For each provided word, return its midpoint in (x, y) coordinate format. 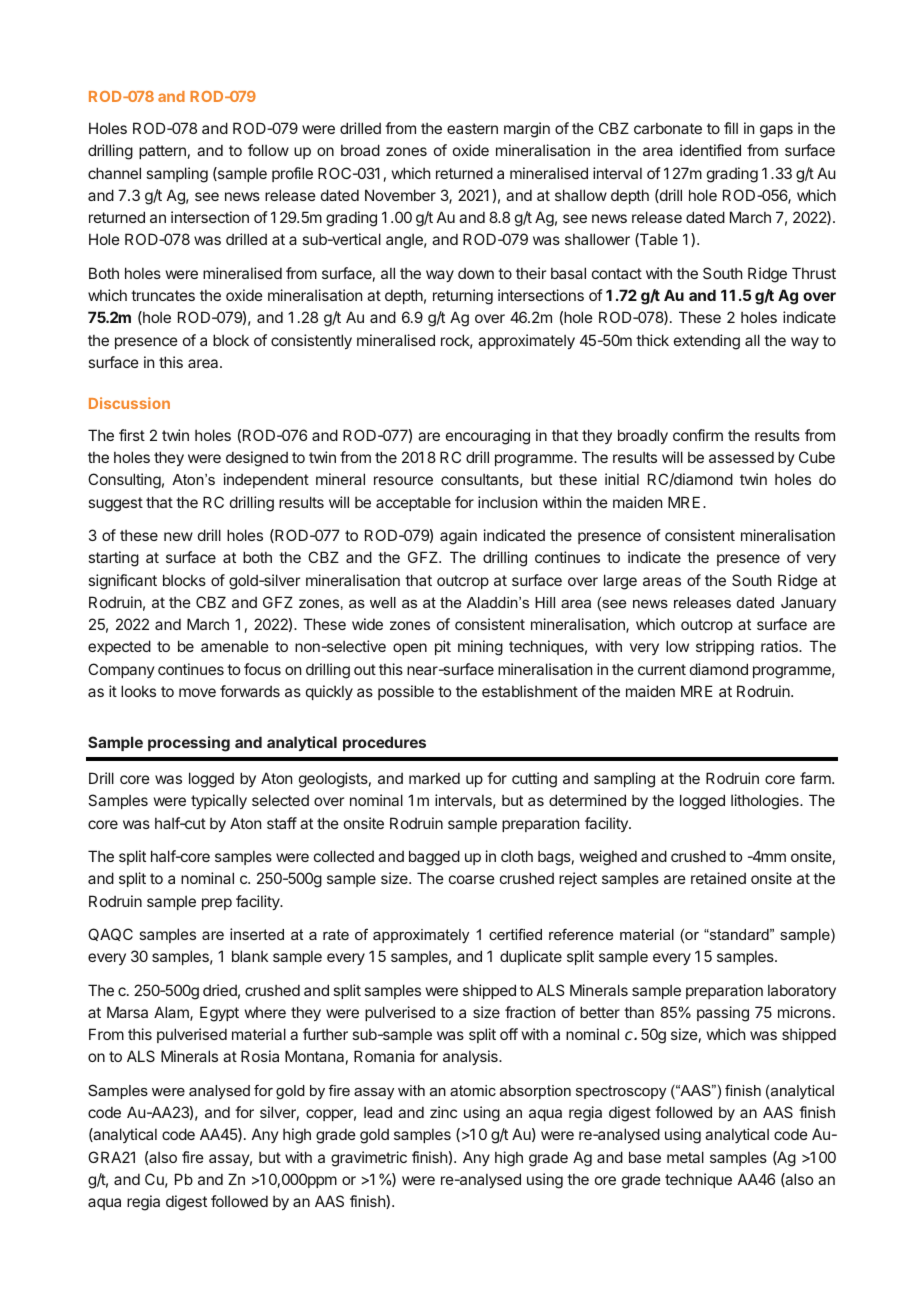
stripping (725, 648)
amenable (235, 646)
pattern (162, 152)
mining (480, 648)
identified (710, 150)
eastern (472, 128)
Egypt (219, 1014)
